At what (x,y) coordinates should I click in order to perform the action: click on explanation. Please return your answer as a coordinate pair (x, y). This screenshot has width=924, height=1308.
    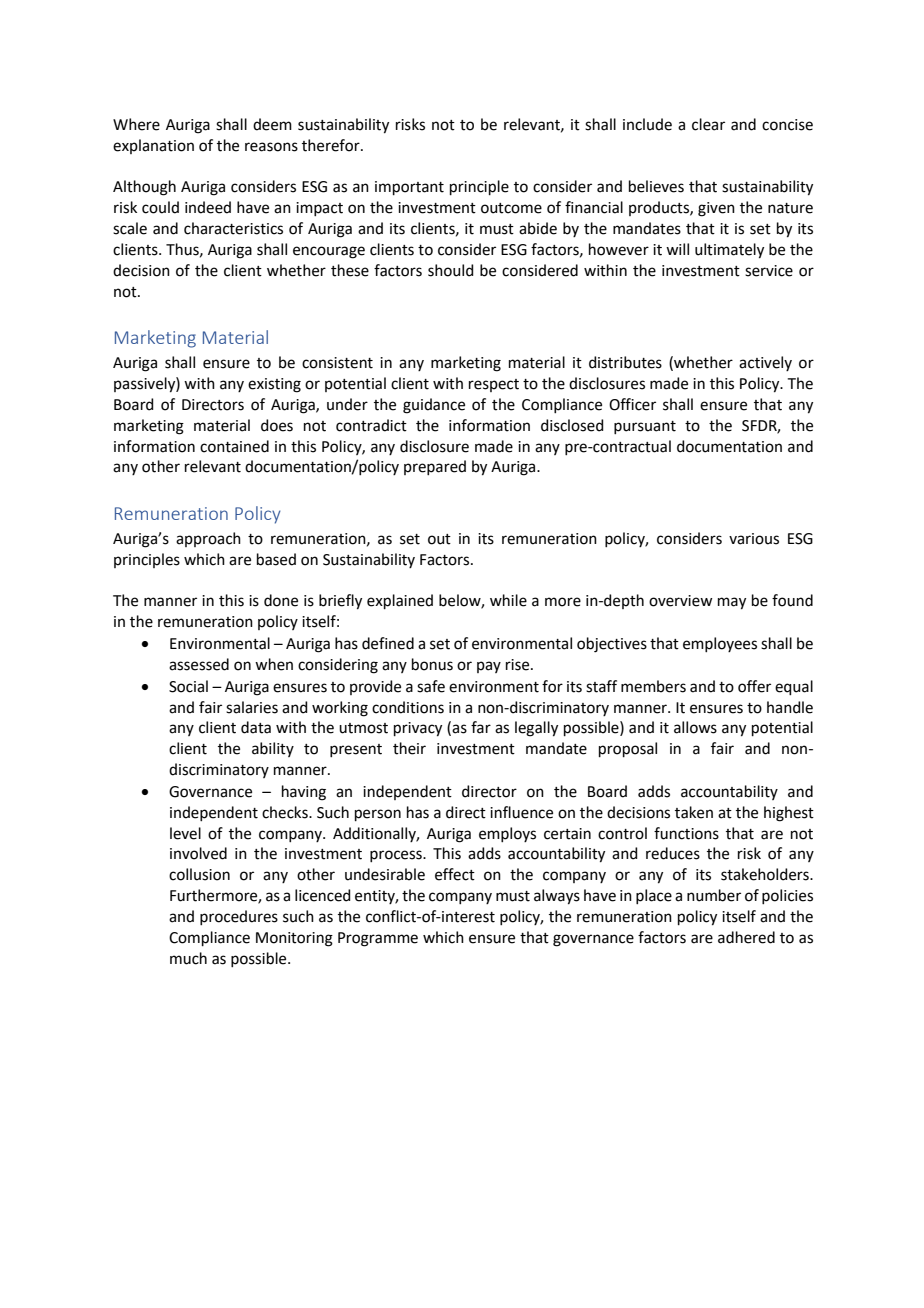
    Looking at the image, I should click on (153, 146).
